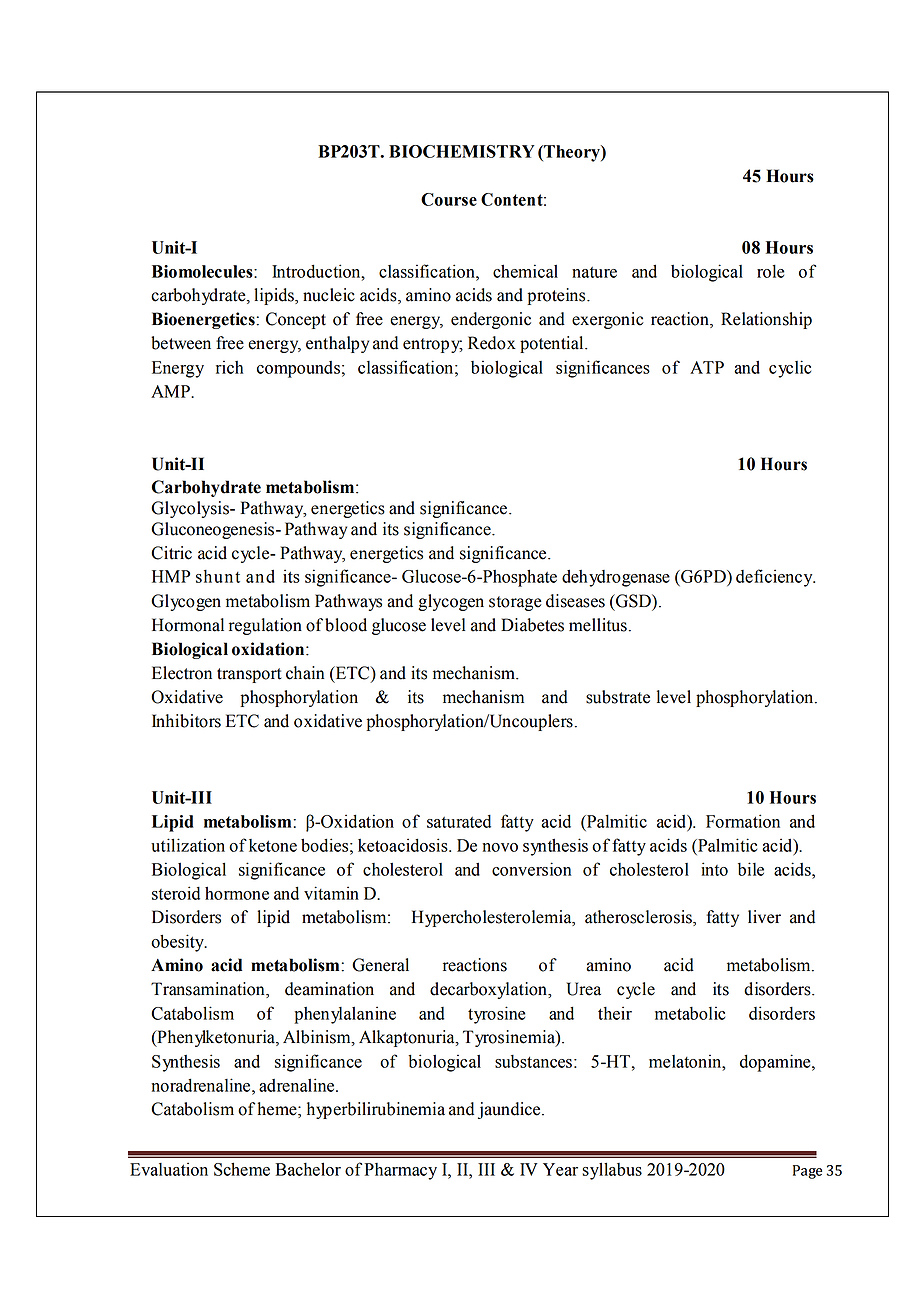 This document has width=924, height=1308. Describe the element at coordinates (743, 821) in the document. I see `Formation` at that location.
